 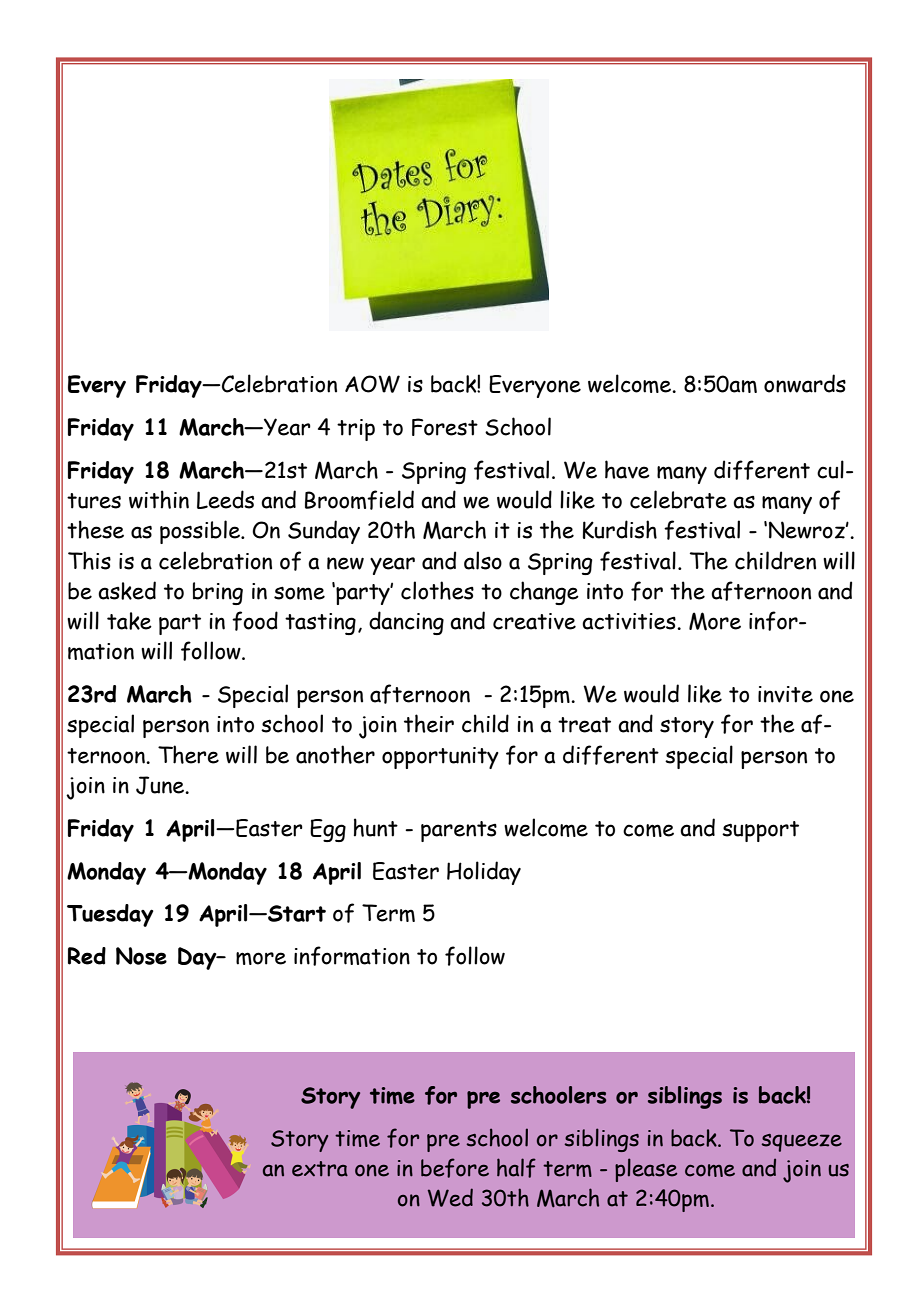 I want to click on clothes, so click(x=437, y=590).
